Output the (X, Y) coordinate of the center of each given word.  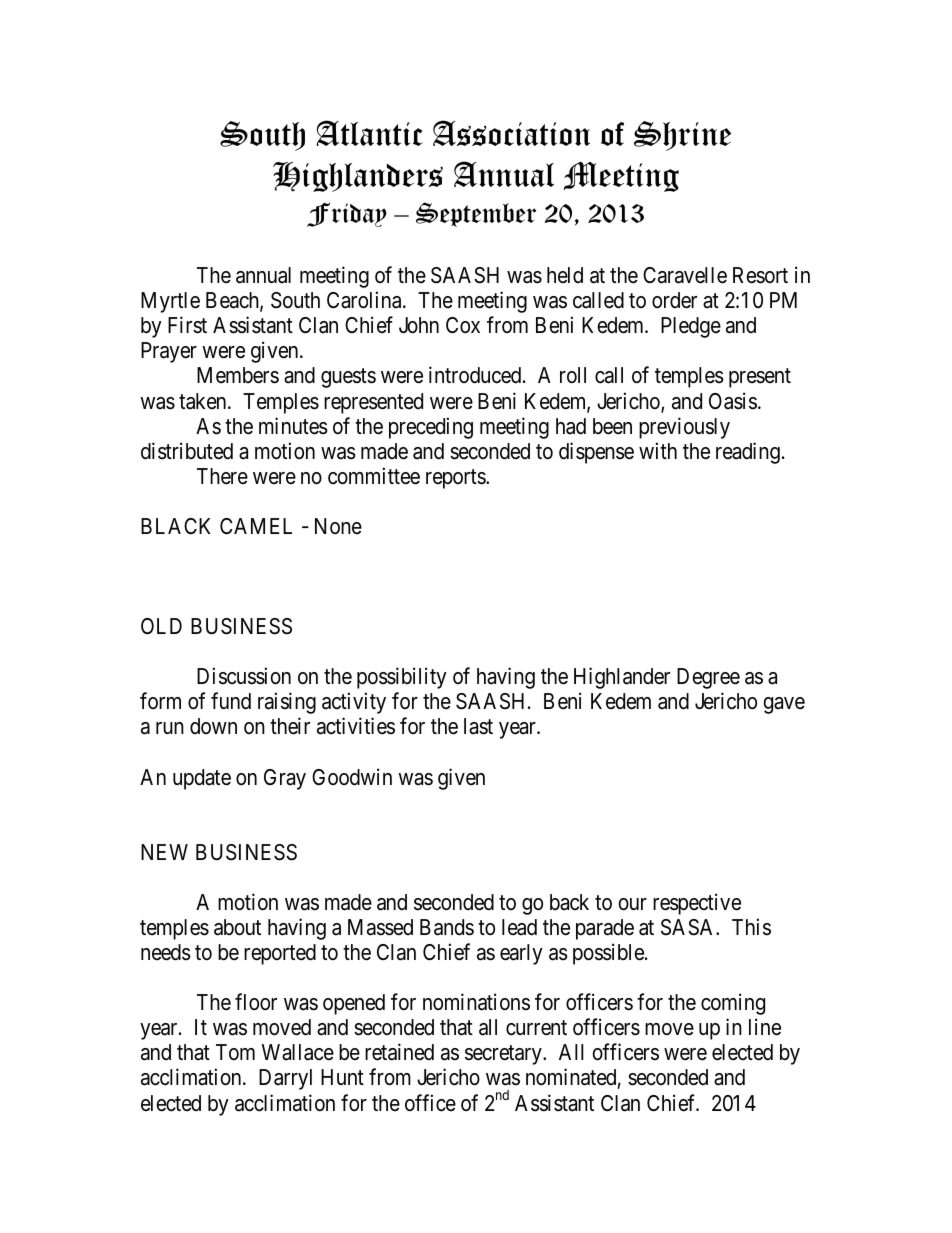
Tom (235, 1052)
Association (511, 133)
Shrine (682, 136)
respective (697, 904)
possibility (402, 678)
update (202, 779)
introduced (476, 375)
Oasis (733, 401)
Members (238, 375)
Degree (708, 678)
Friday (347, 214)
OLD (161, 626)
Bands (447, 927)
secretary (504, 1055)
